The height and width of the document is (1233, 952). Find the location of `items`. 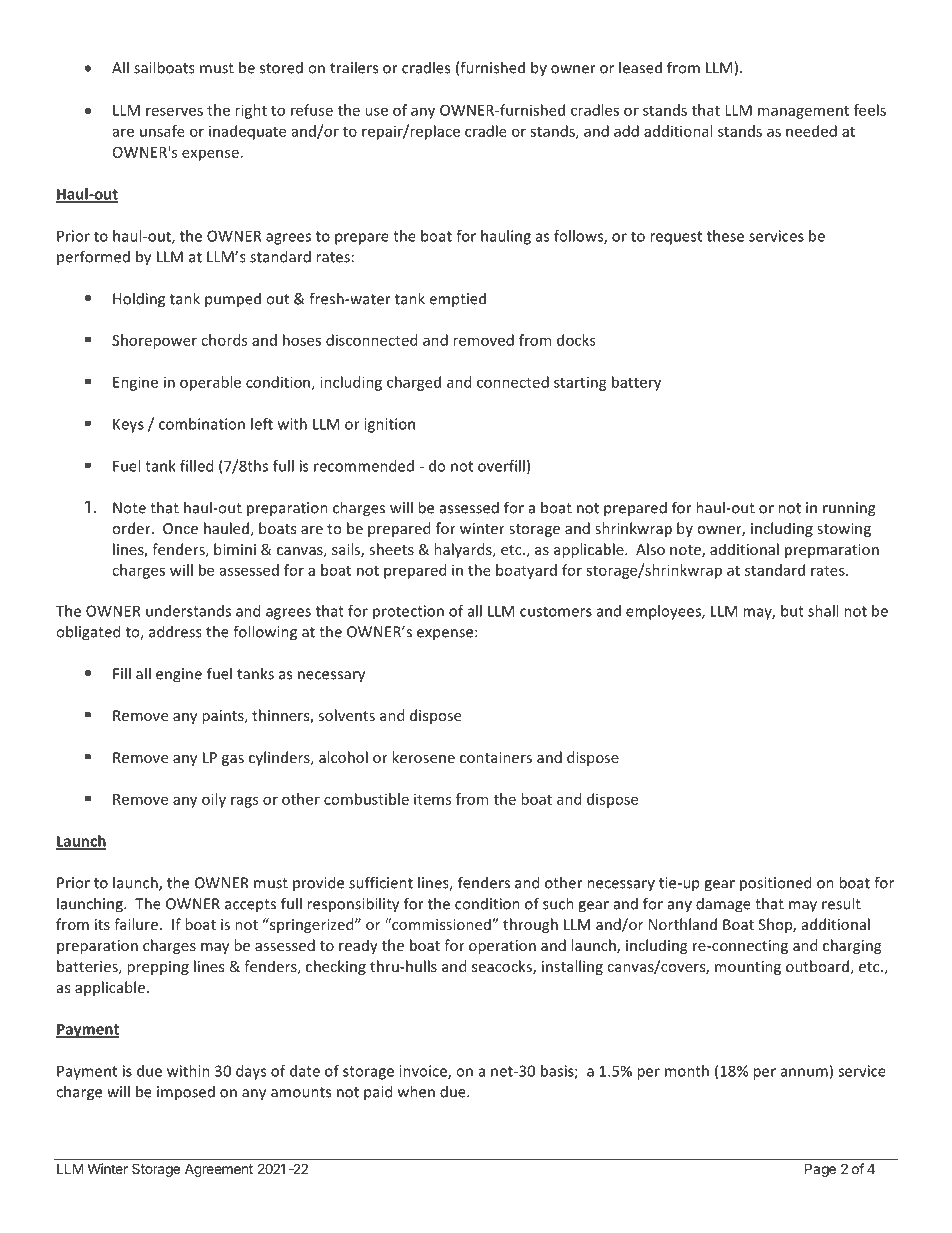

items is located at coordinates (432, 799).
